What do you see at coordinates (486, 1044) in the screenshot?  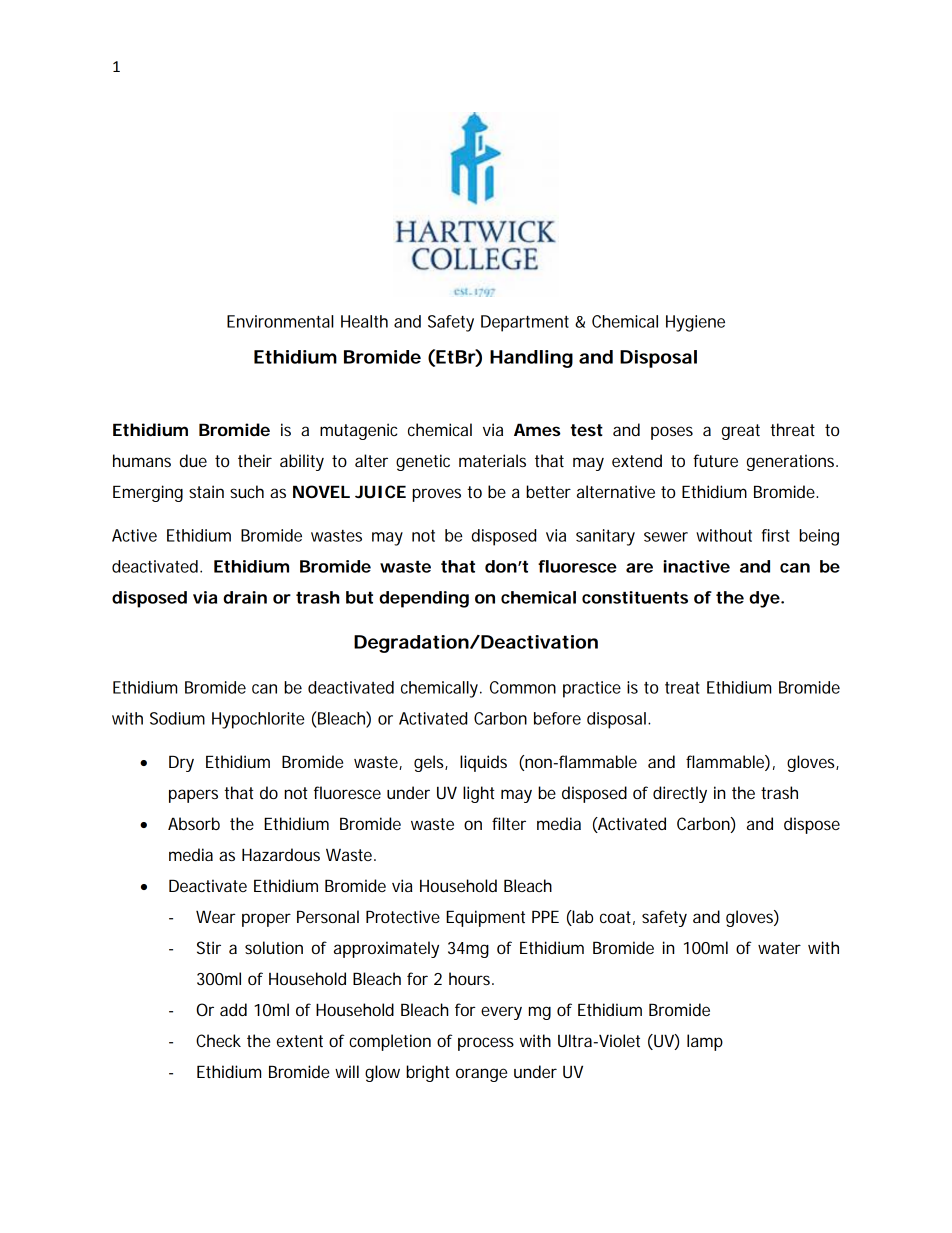 I see `process` at bounding box center [486, 1044].
